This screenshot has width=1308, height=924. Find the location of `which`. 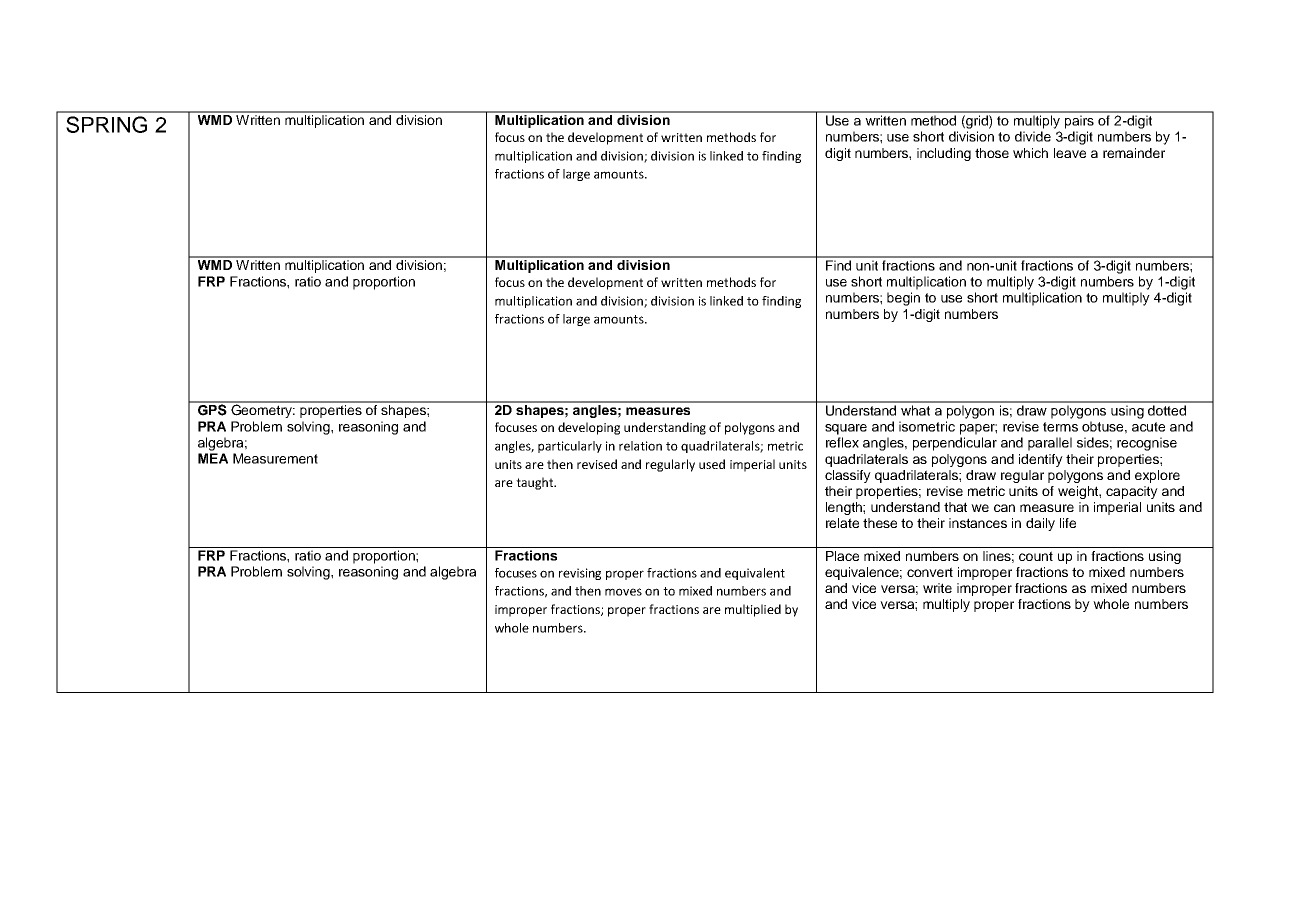

which is located at coordinates (1030, 153).
